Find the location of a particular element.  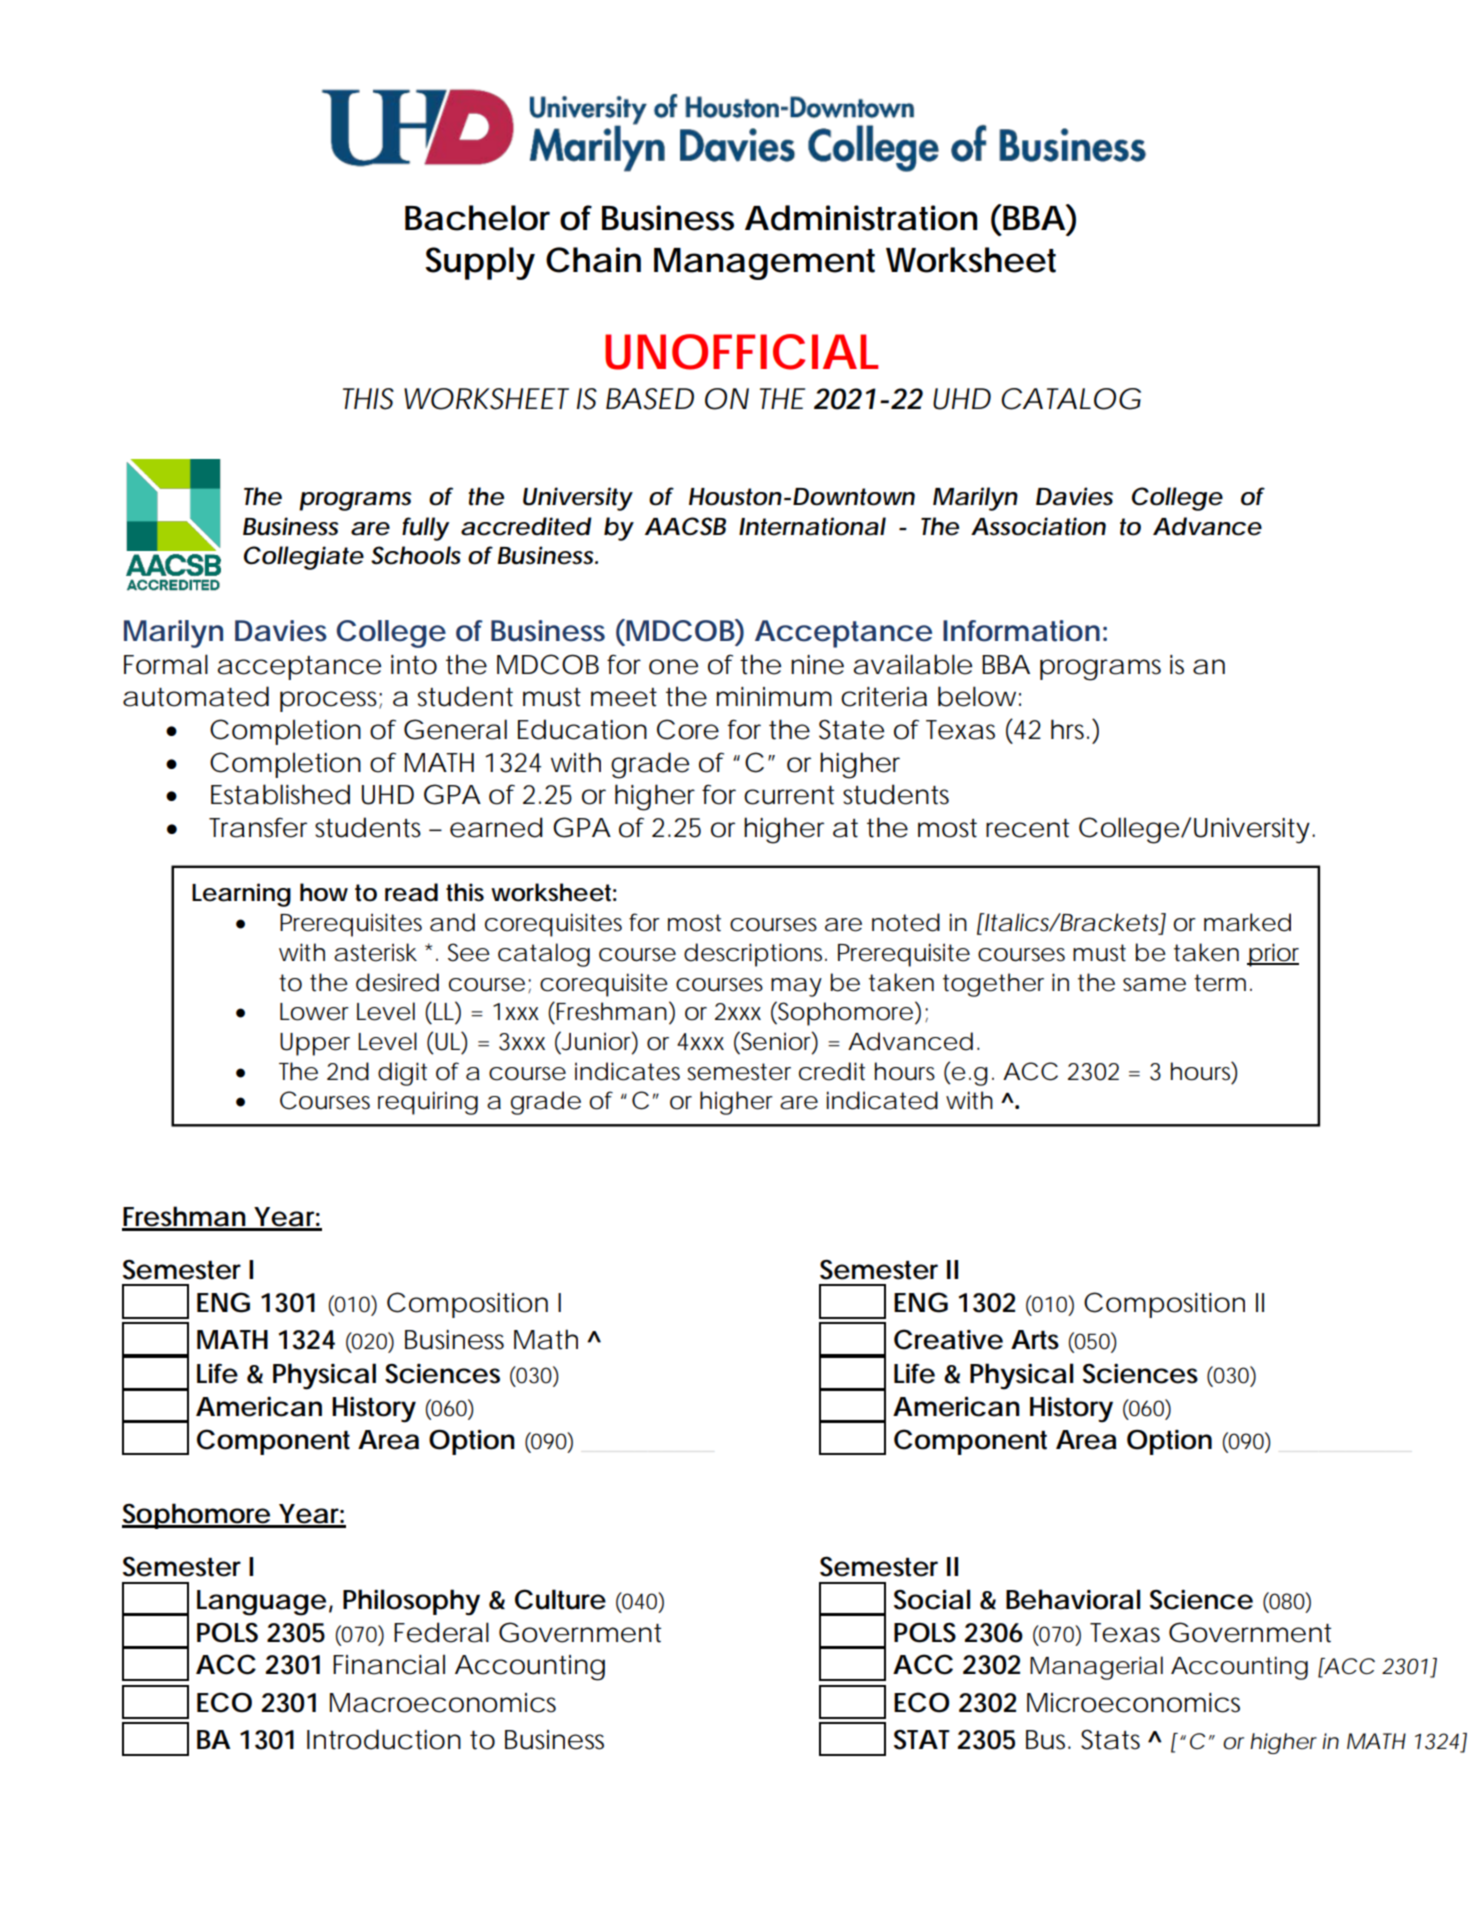

hrs is located at coordinates (1067, 729).
